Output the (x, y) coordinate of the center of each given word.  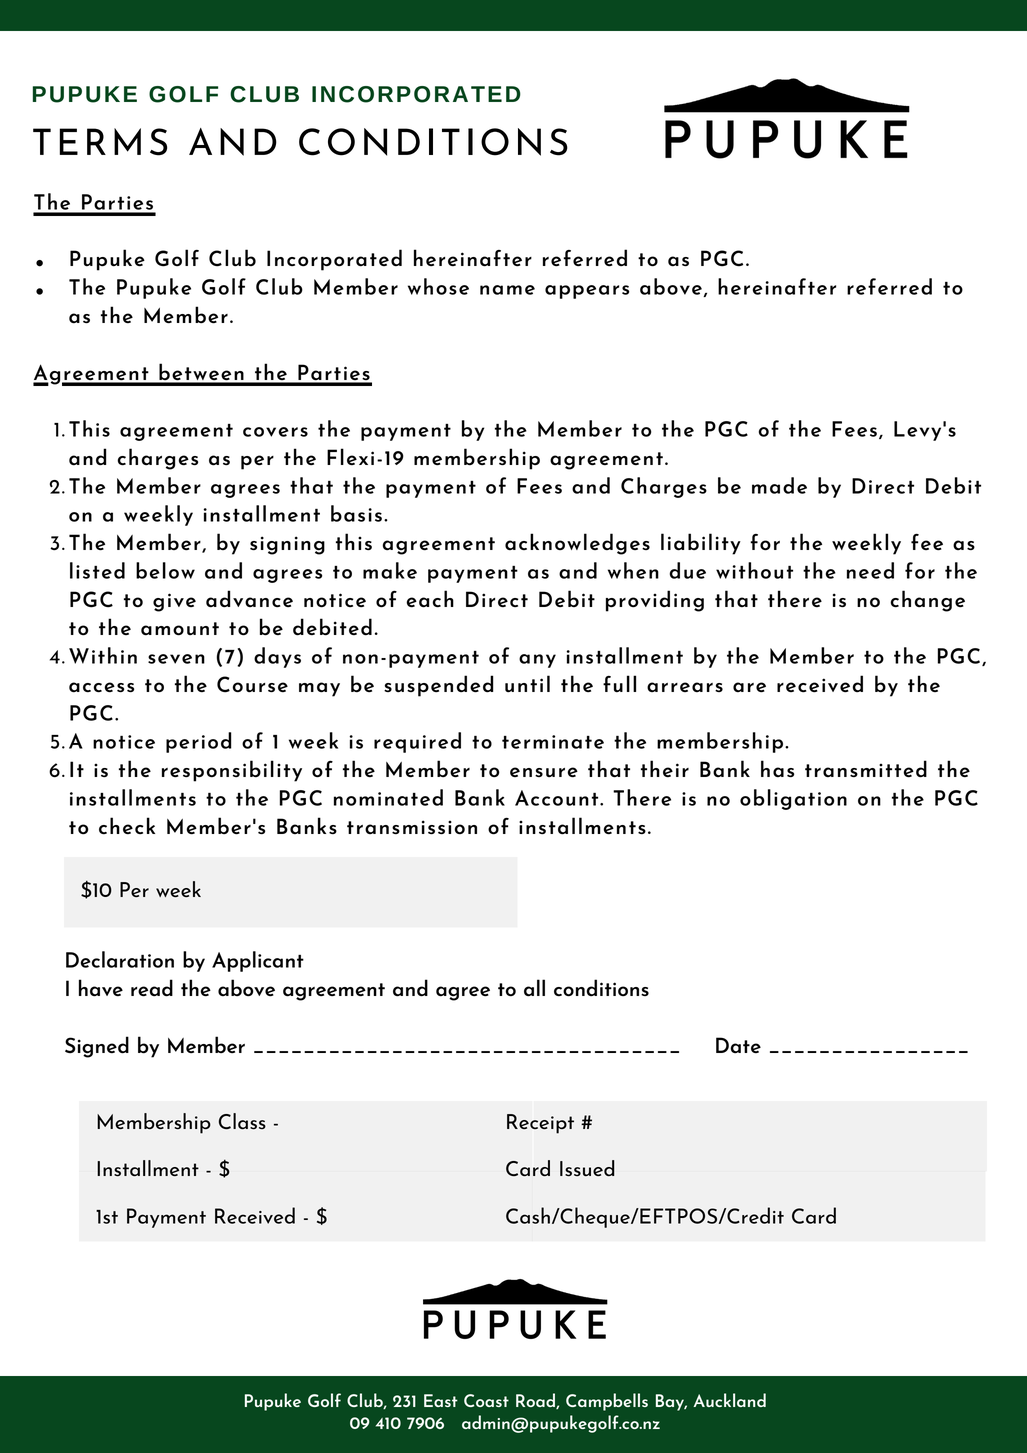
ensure (544, 772)
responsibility (232, 771)
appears (587, 292)
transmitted (866, 769)
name (507, 290)
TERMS (100, 142)
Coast (486, 1400)
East (441, 1400)
